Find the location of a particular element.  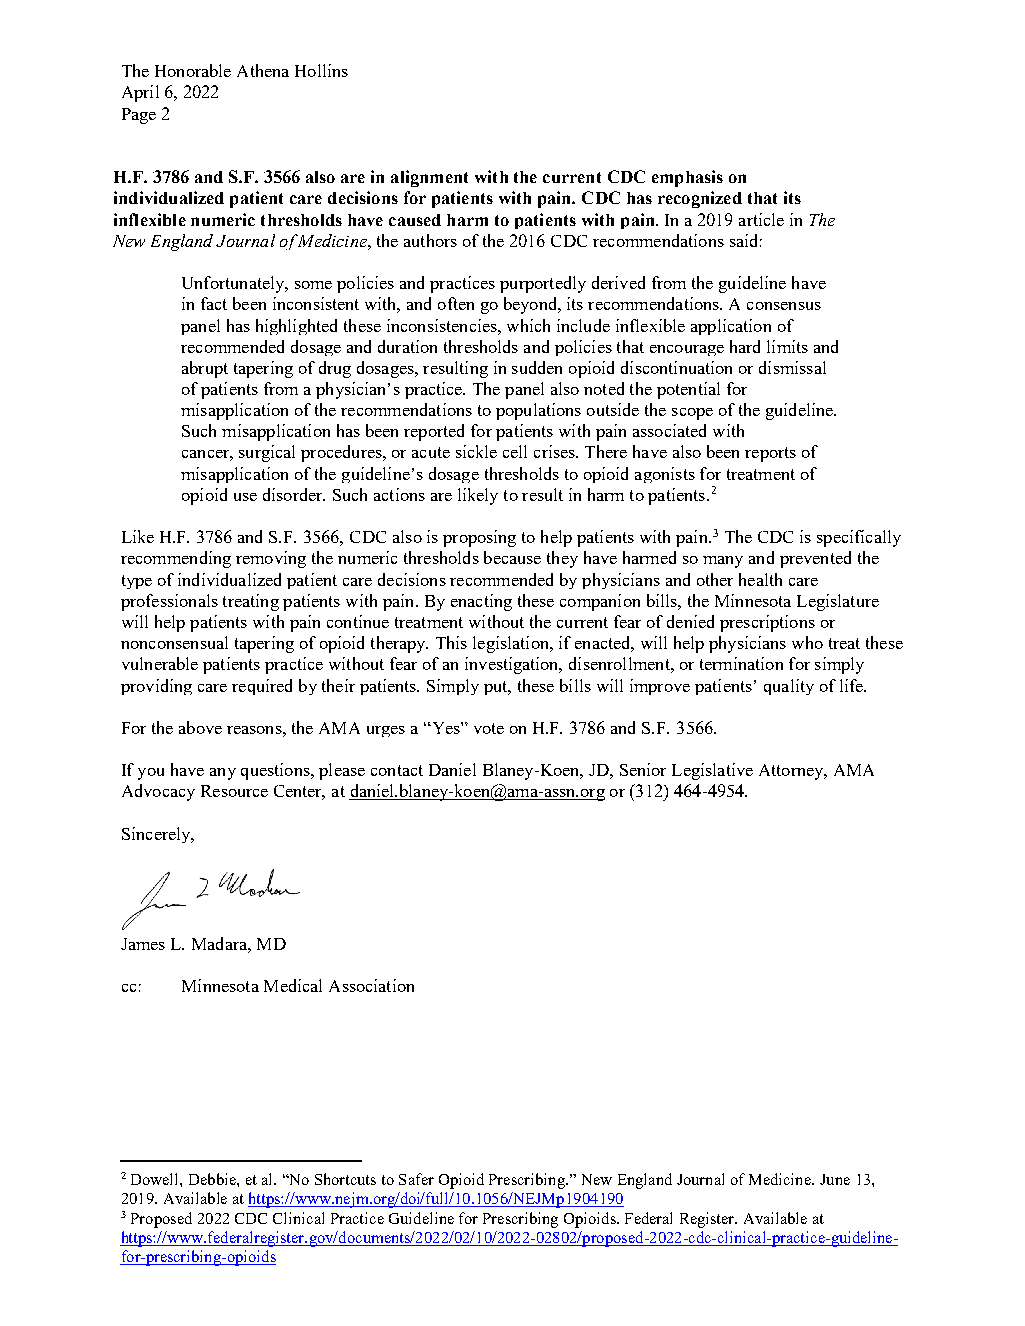

Debbie is located at coordinates (213, 1179).
